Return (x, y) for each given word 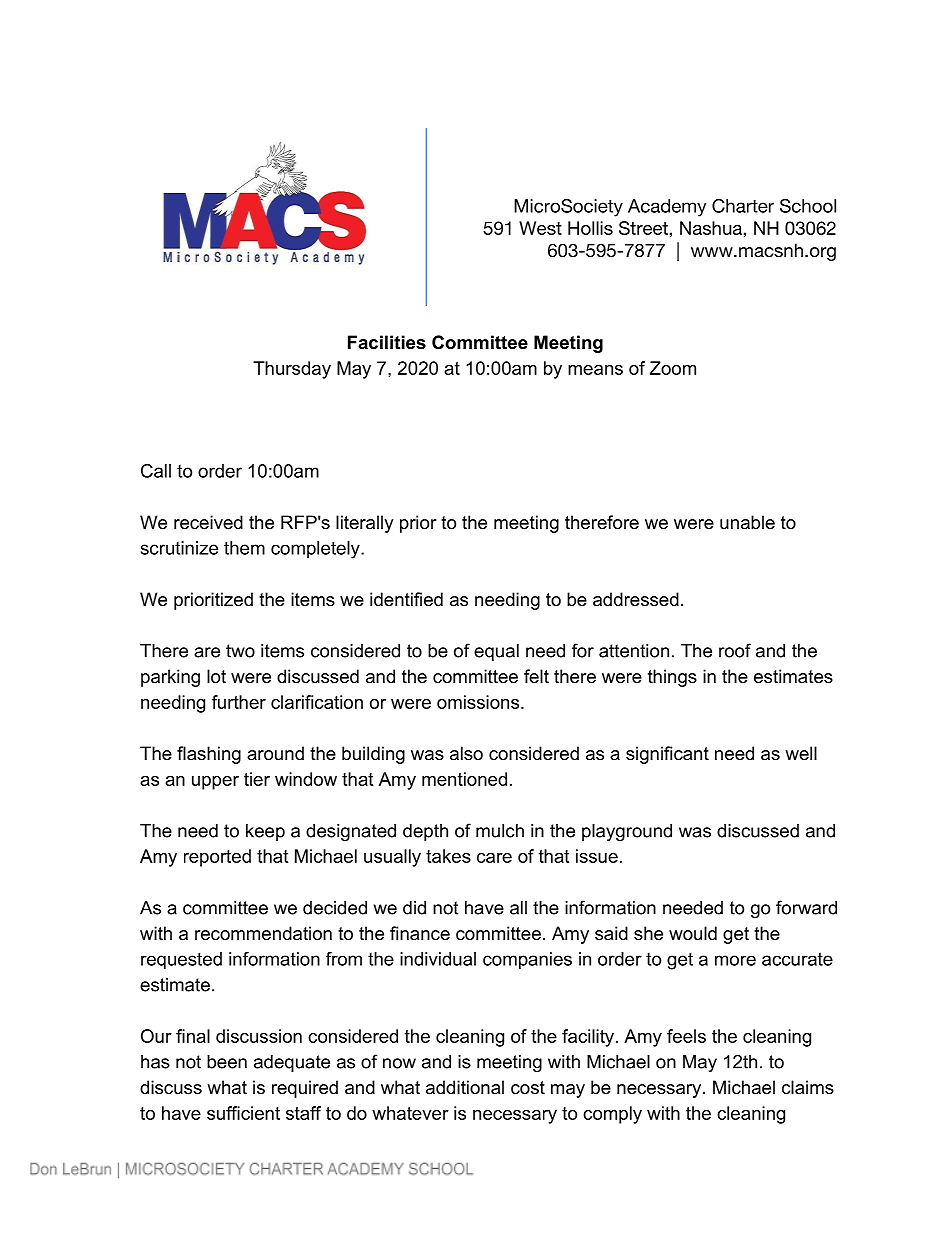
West (540, 228)
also (466, 753)
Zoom (673, 368)
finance (420, 933)
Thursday (292, 370)
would (693, 933)
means (595, 370)
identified (406, 599)
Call (156, 471)
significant (667, 755)
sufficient (243, 1113)
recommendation (263, 933)
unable (747, 522)
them (244, 548)
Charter (743, 206)
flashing (209, 755)
